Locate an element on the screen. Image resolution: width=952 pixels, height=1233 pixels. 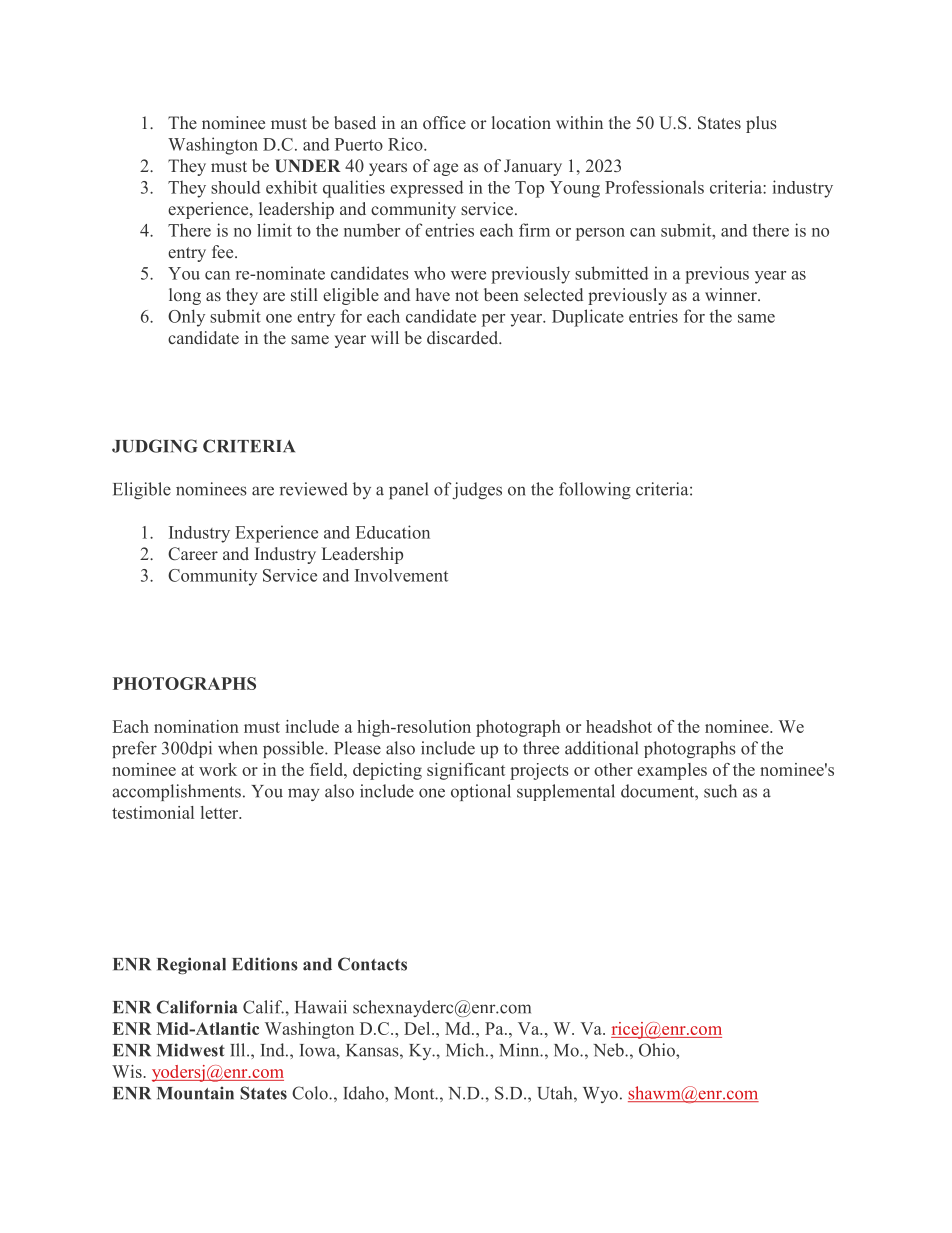
Midwest is located at coordinates (191, 1050).
